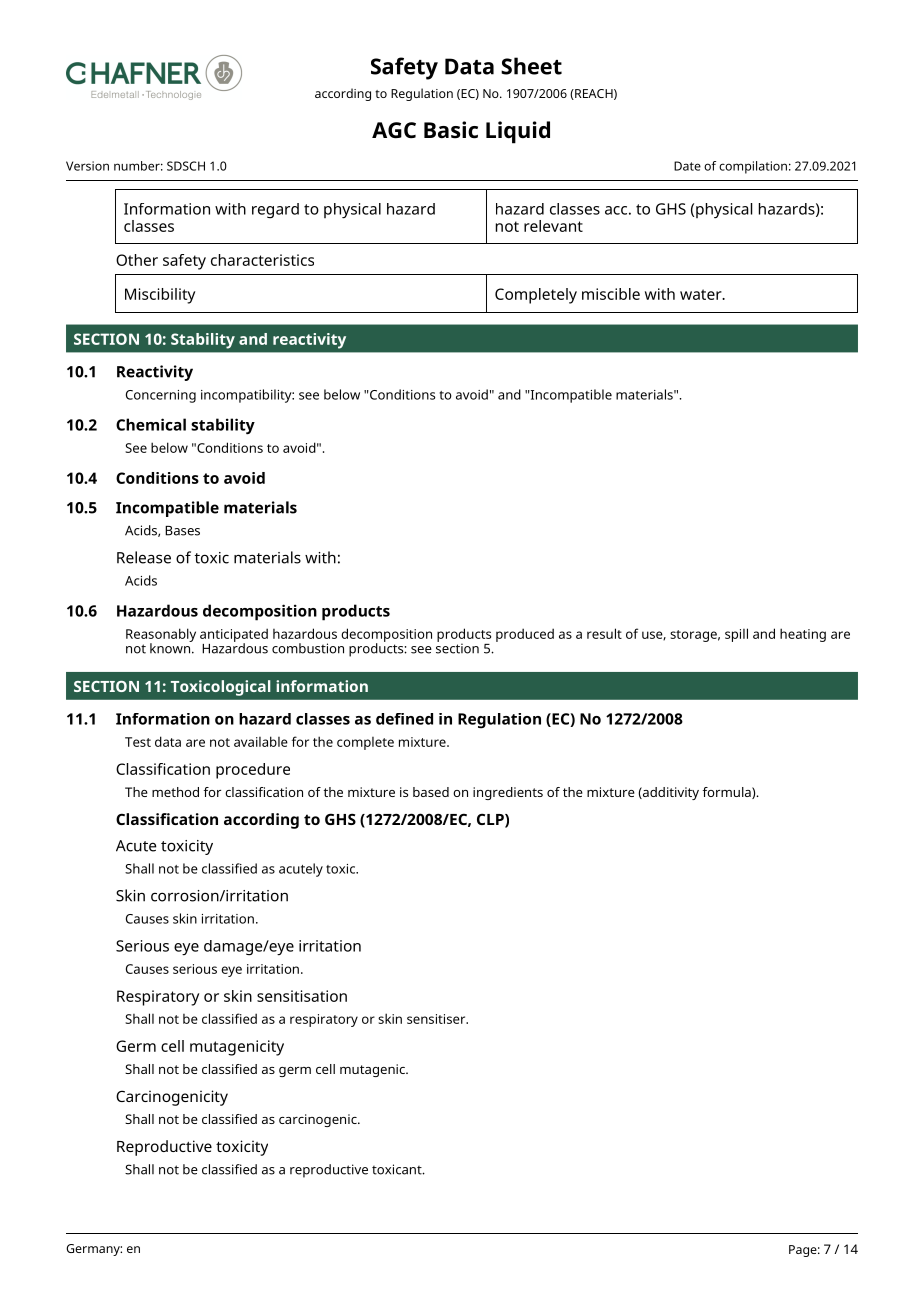 Image resolution: width=924 pixels, height=1308 pixels. I want to click on relevant, so click(553, 226).
